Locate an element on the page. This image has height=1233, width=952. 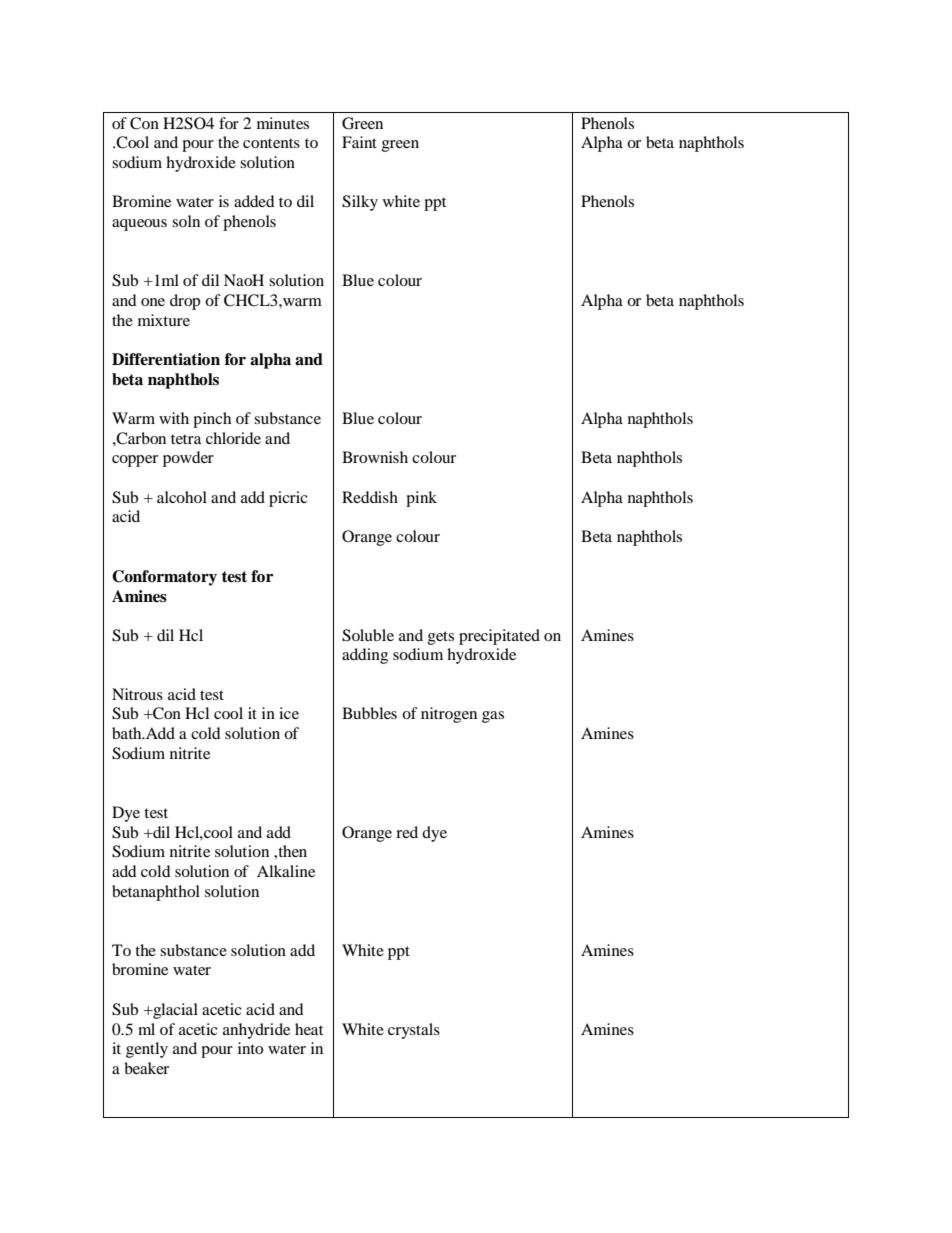
minutes is located at coordinates (283, 123).
